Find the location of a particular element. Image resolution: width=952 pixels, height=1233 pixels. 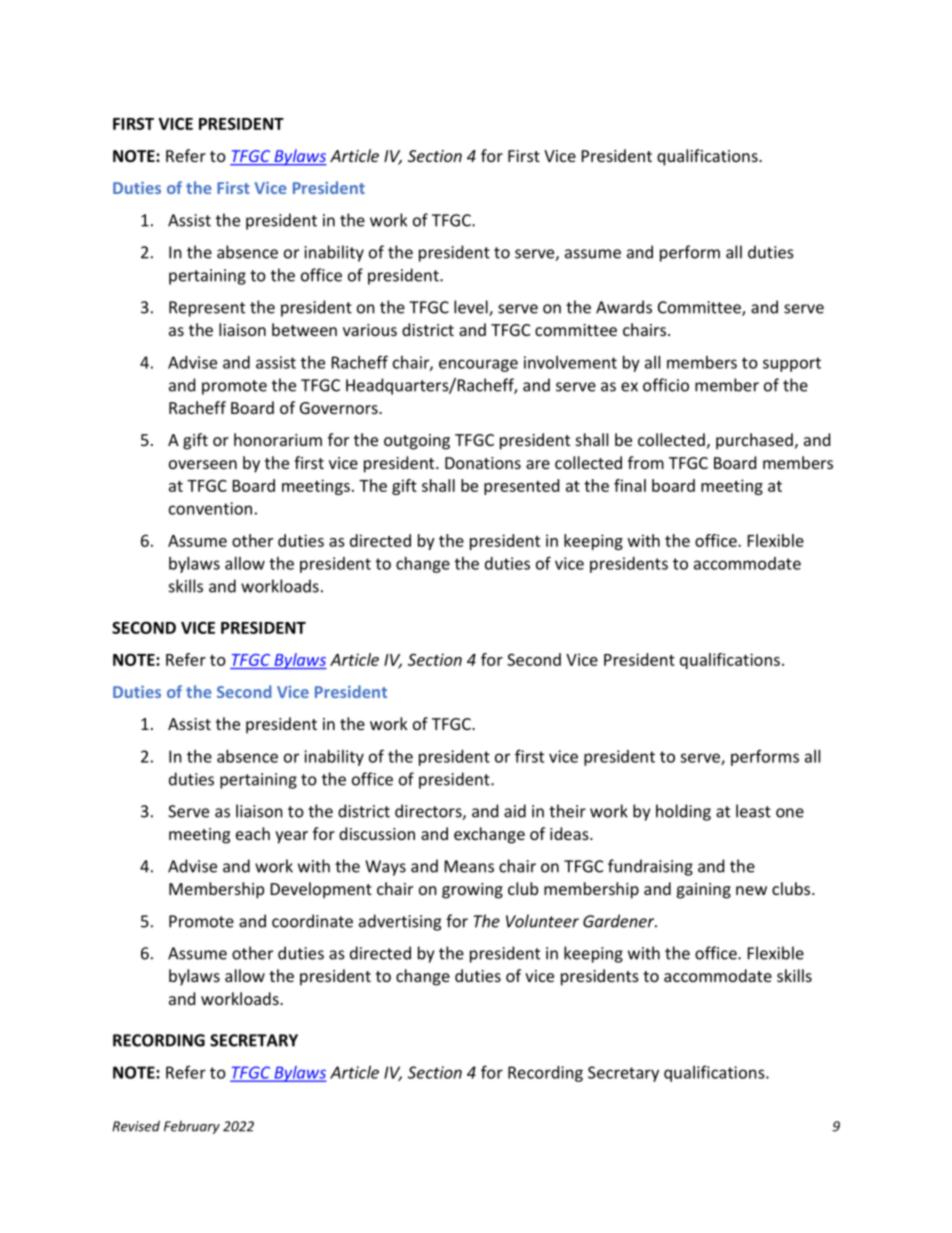

convention is located at coordinates (210, 508).
